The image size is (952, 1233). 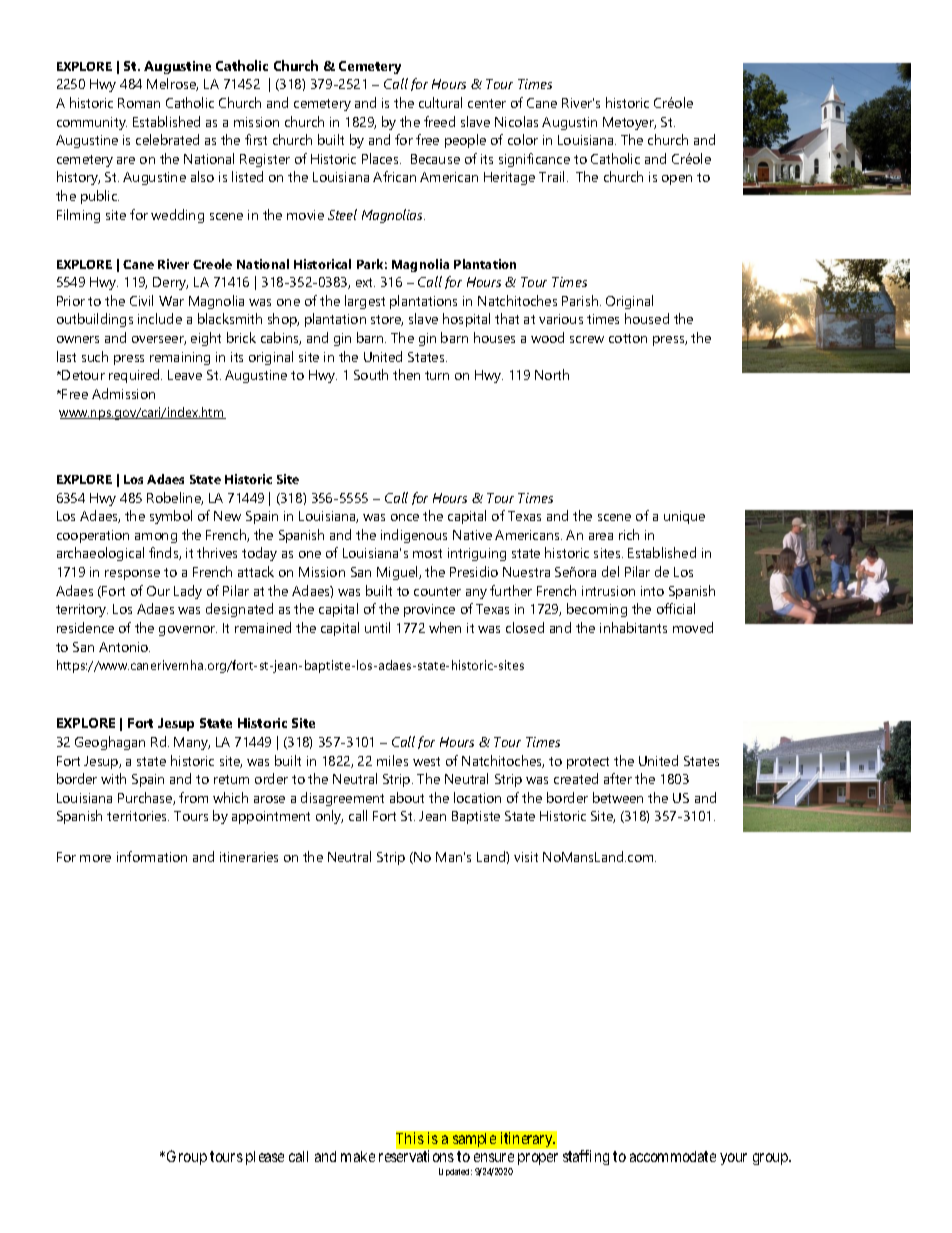 What do you see at coordinates (440, 102) in the screenshot?
I see `cultural` at bounding box center [440, 102].
